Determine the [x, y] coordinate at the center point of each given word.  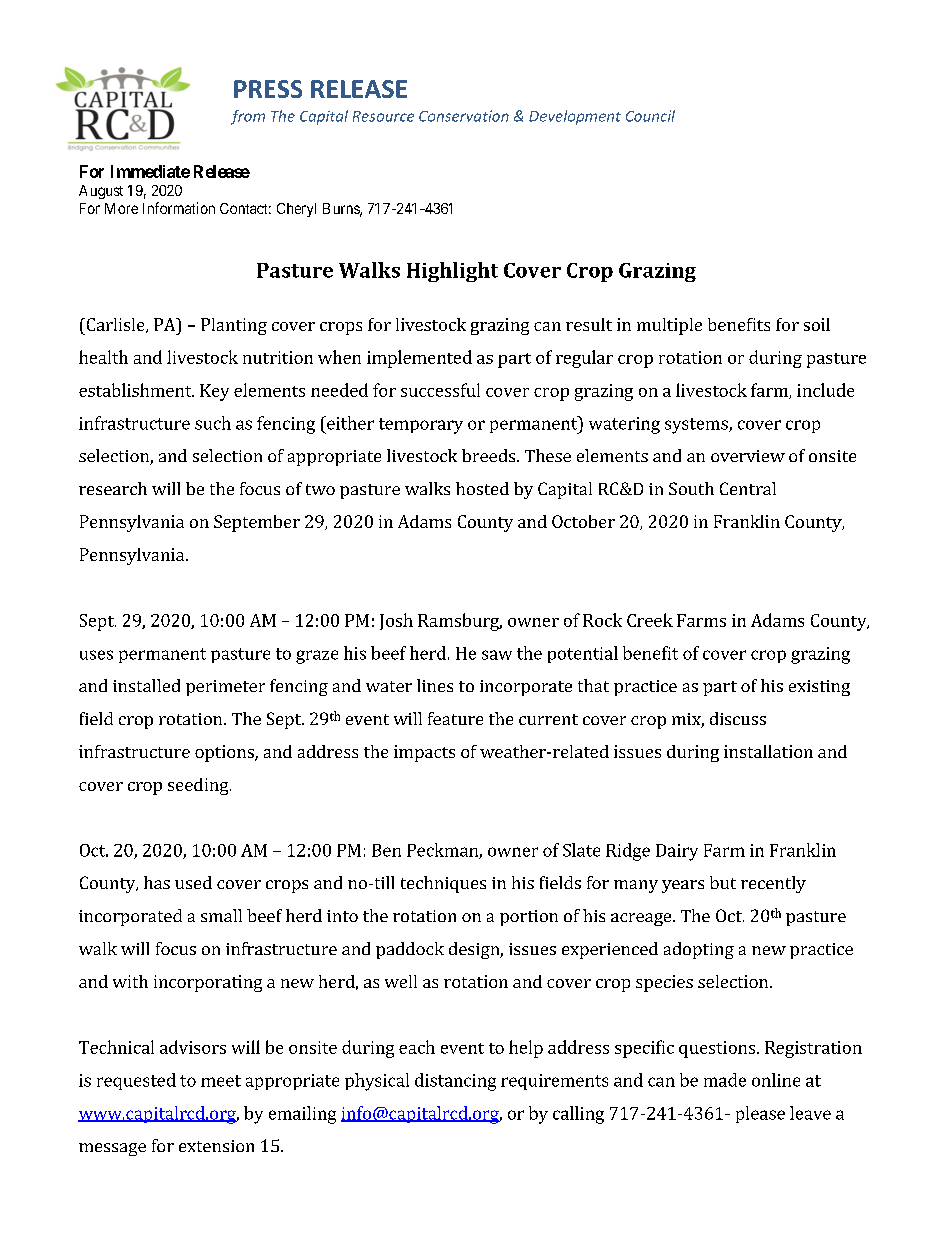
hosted [482, 488]
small [221, 915]
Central [748, 488]
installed [146, 685]
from [248, 117]
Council [650, 116]
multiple [669, 326]
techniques [443, 884]
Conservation [464, 116]
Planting [234, 326]
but [723, 882]
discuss [738, 718]
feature [455, 718]
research [113, 488]
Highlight [452, 272]
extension [216, 1146]
